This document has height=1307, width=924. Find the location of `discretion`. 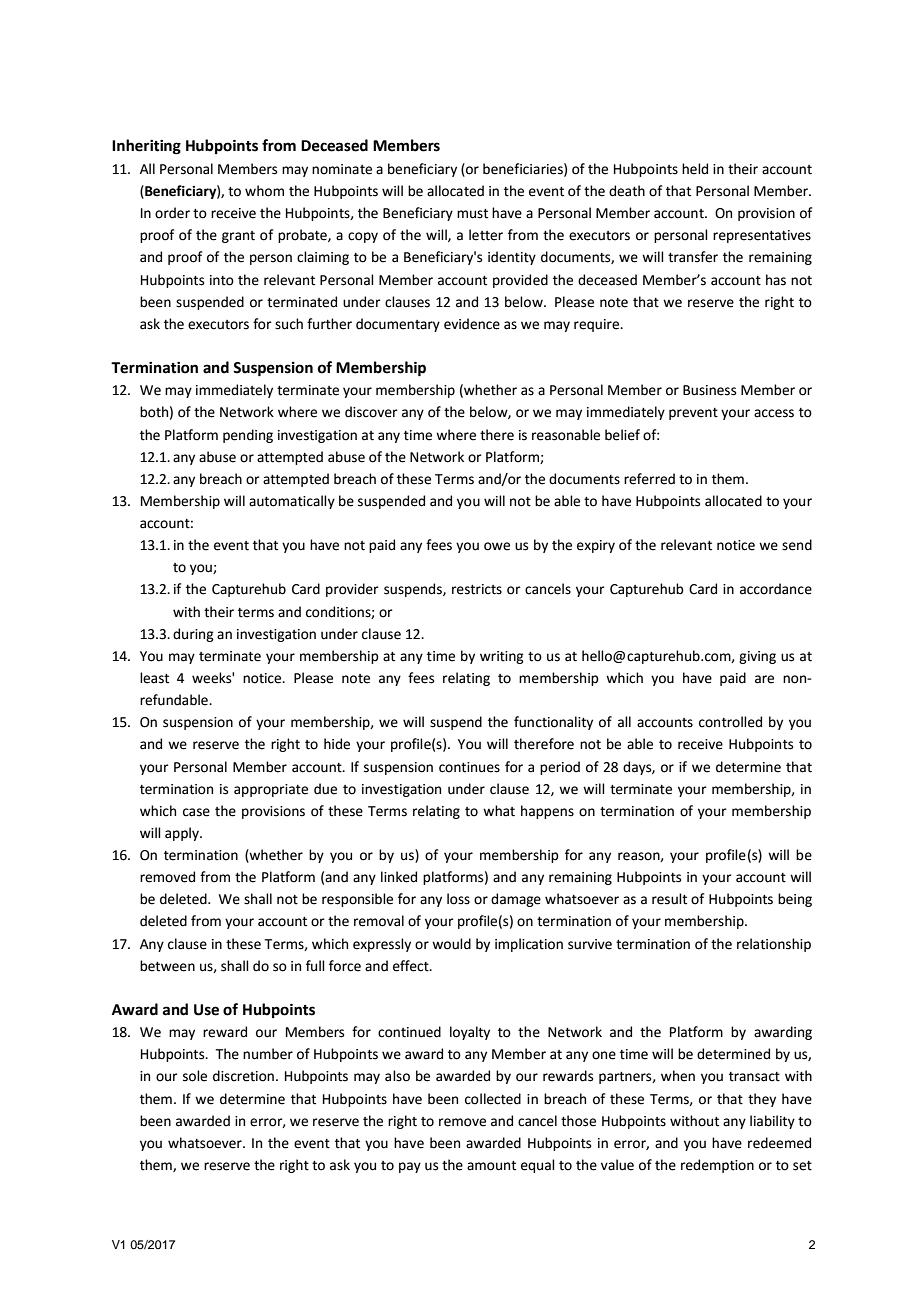

discretion is located at coordinates (243, 1076).
